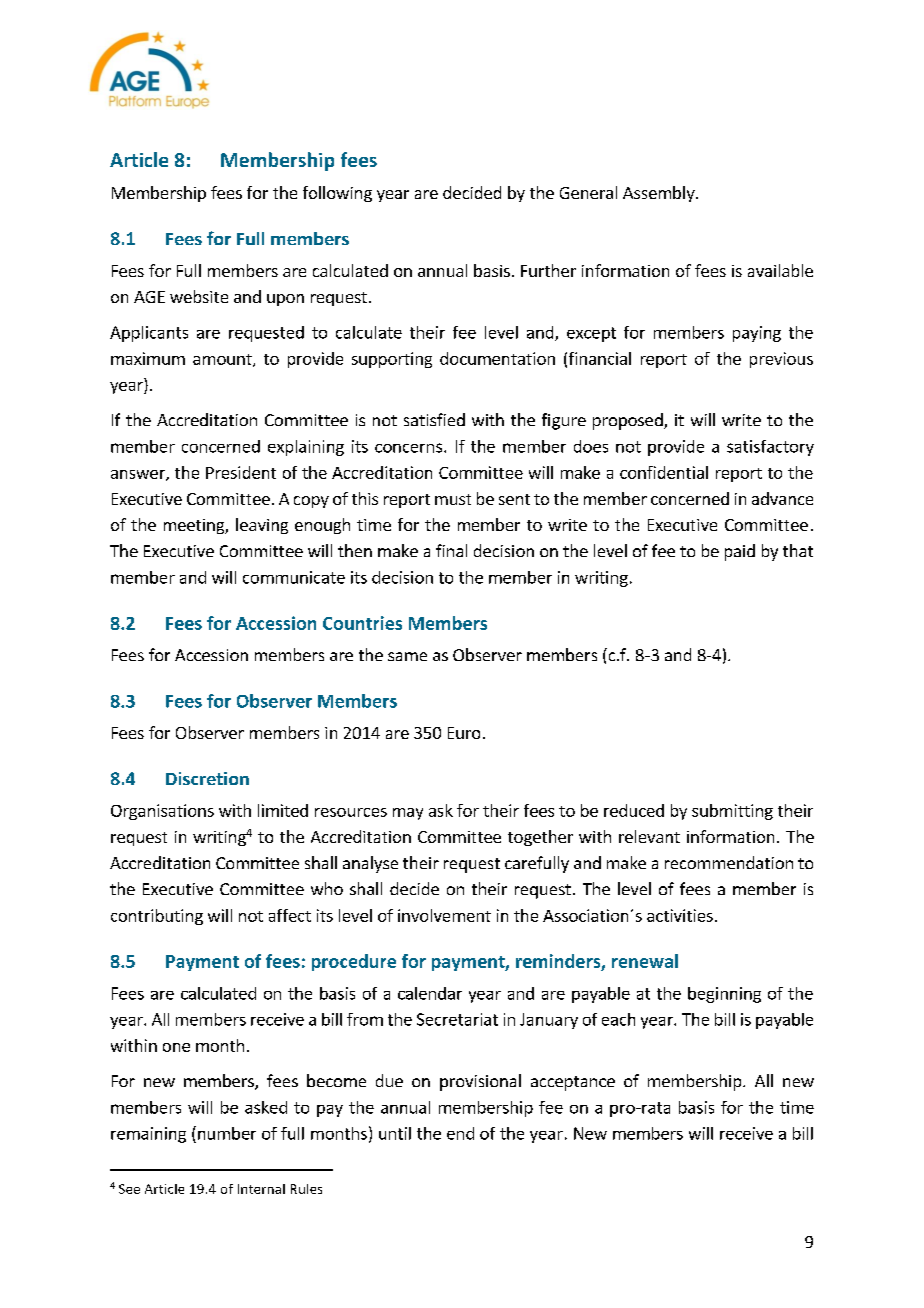  I want to click on paid, so click(740, 552).
